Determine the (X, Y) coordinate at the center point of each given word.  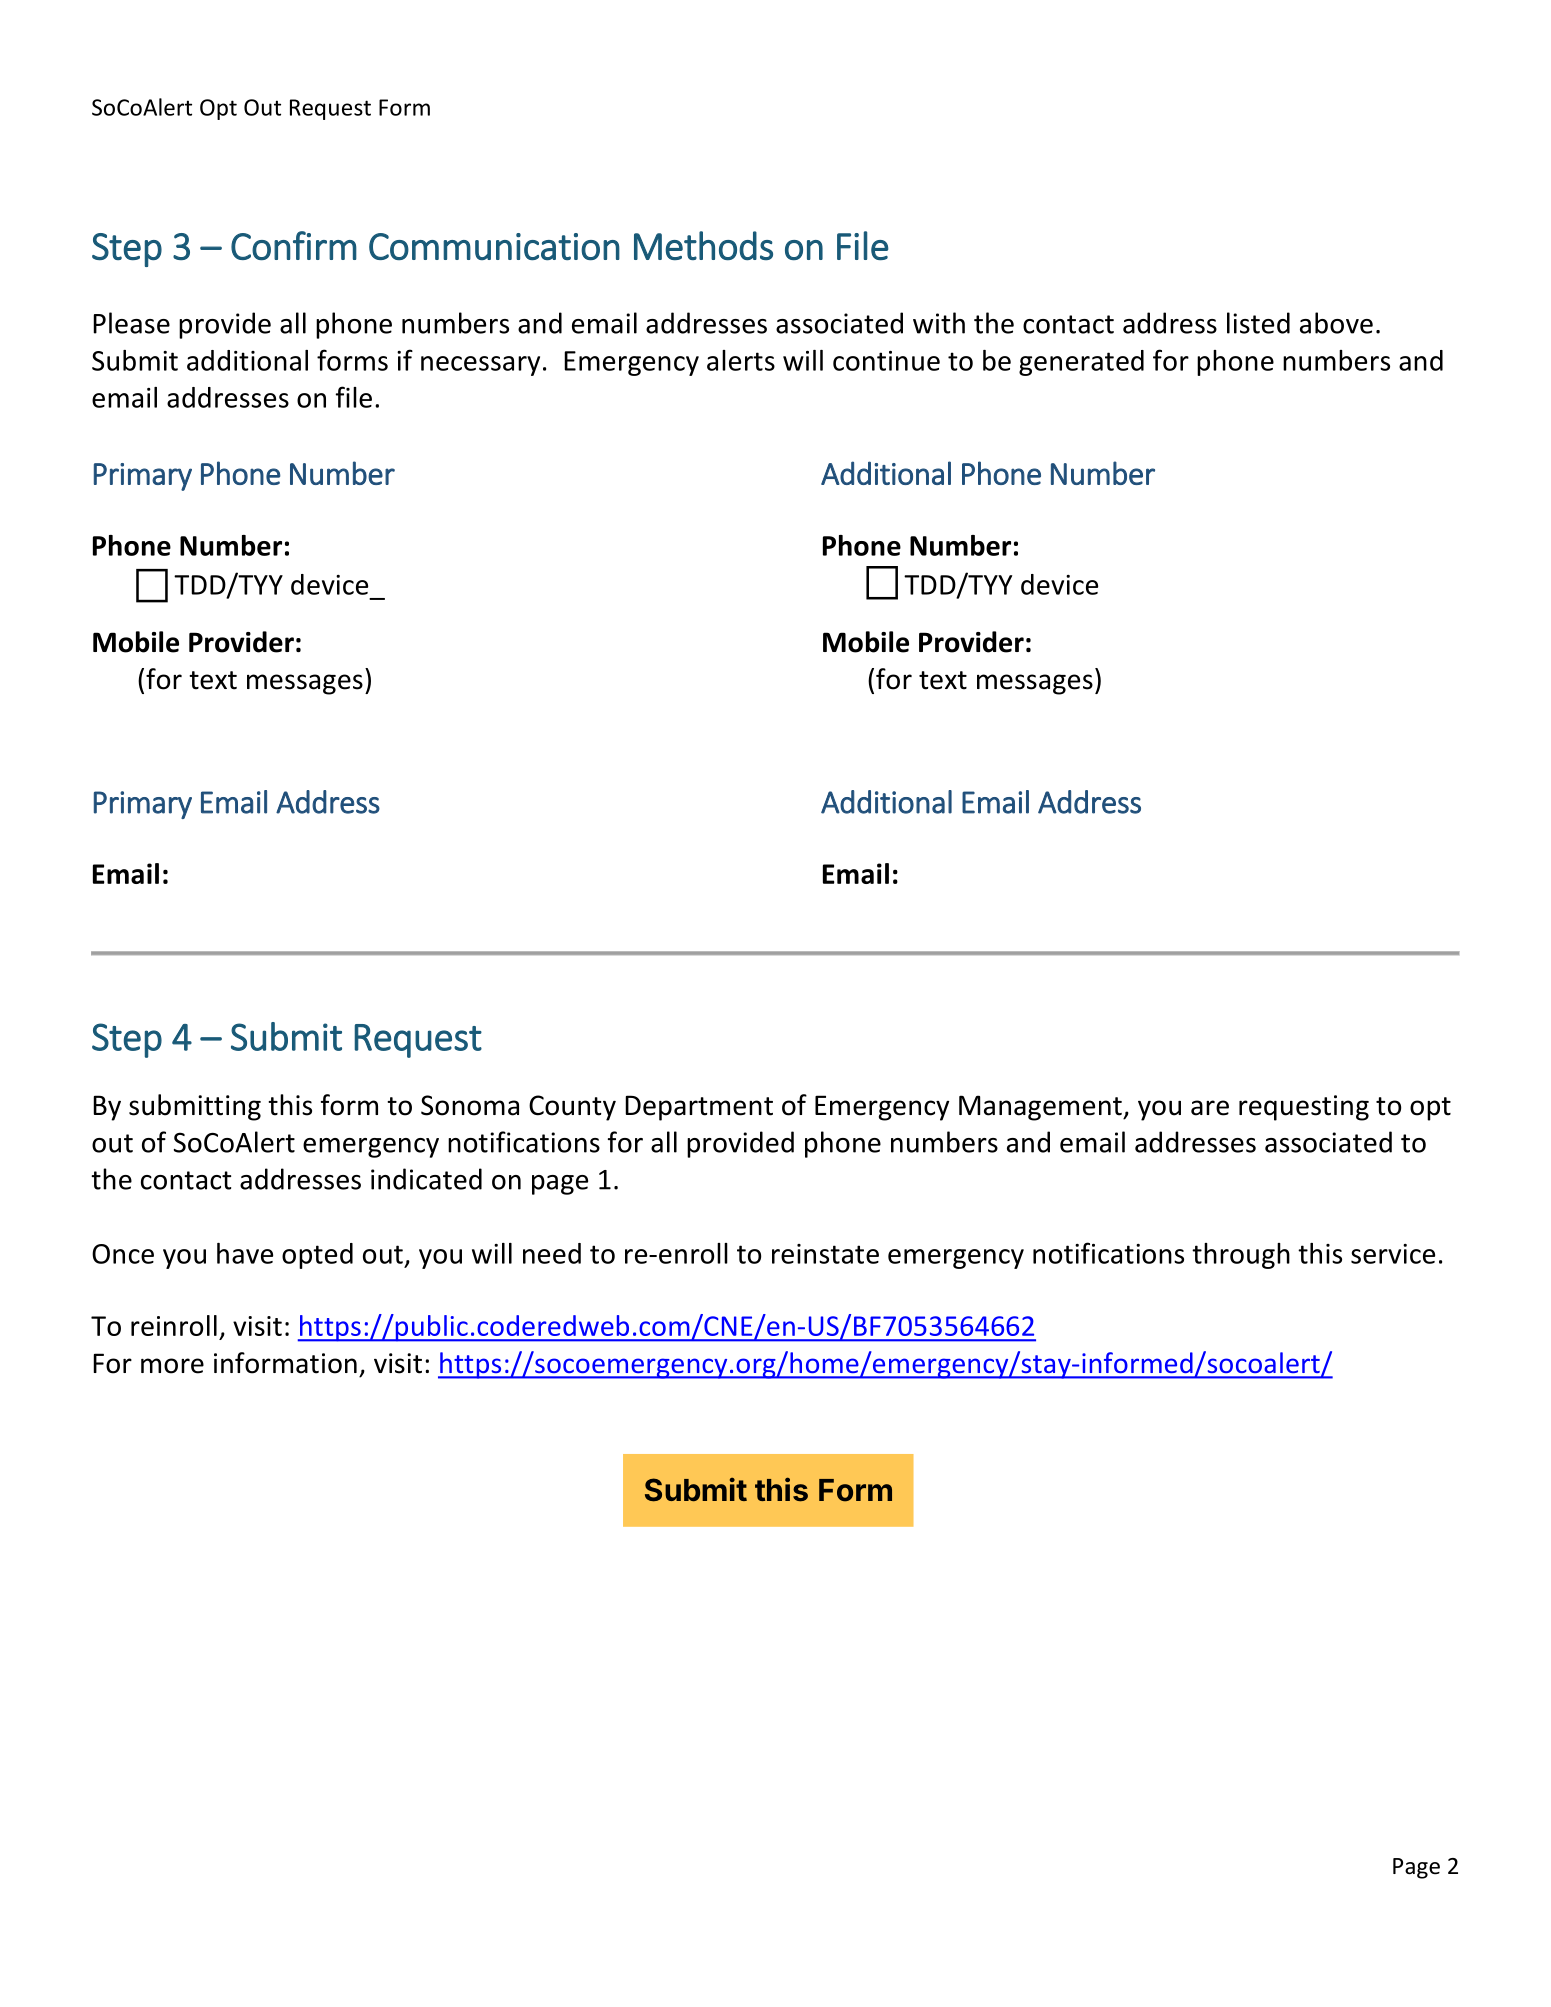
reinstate (825, 1254)
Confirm (294, 245)
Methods (703, 245)
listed (1258, 323)
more (172, 1366)
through (1241, 1256)
